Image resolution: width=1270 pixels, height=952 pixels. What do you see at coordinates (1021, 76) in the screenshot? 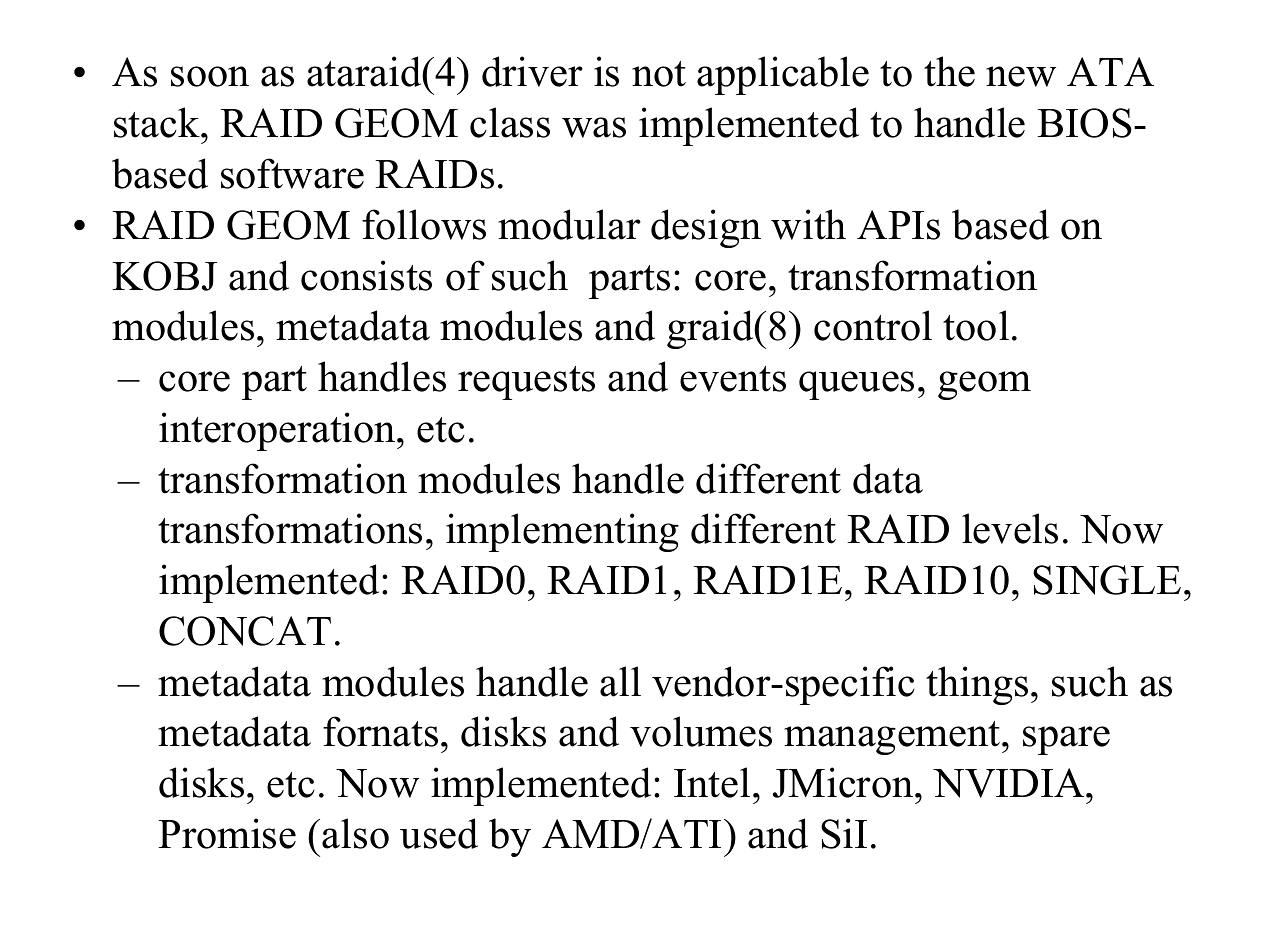
I see `new` at bounding box center [1021, 76].
